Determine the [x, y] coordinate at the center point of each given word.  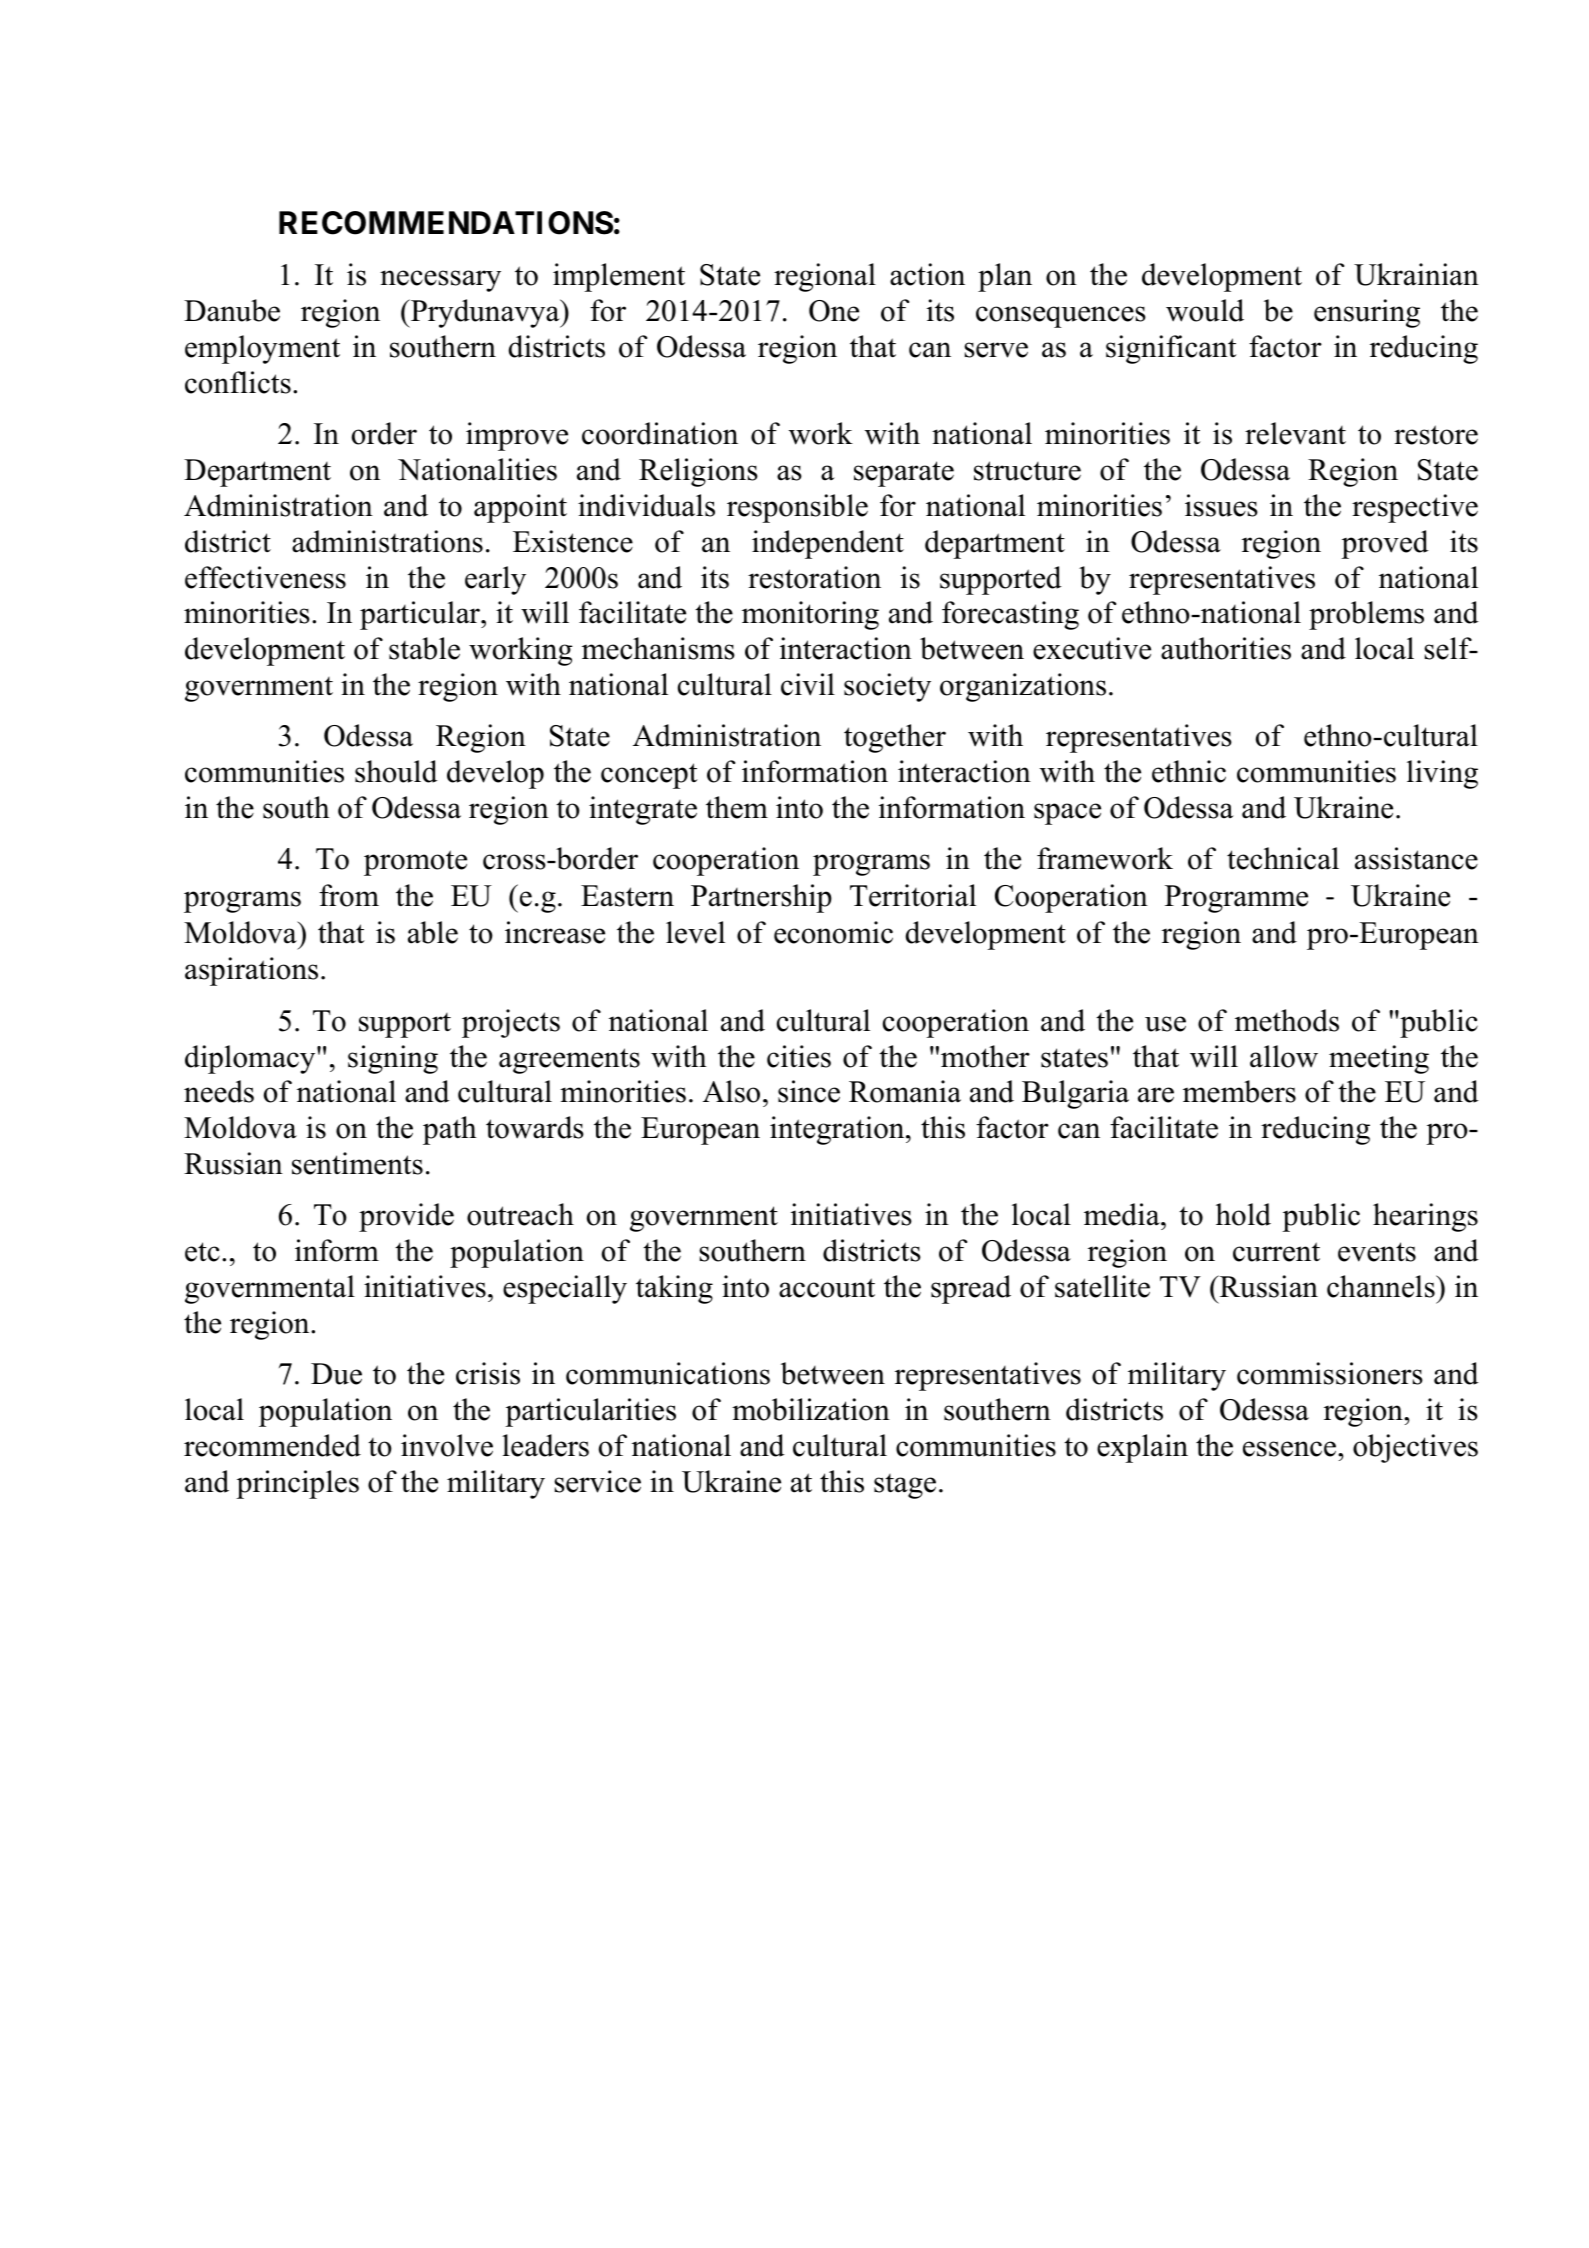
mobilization [811, 1409]
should [396, 771]
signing [393, 1059]
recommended [272, 1445]
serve [996, 350]
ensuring [1367, 313]
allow [1284, 1056]
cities [799, 1056]
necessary [440, 281]
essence [1291, 1449]
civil [808, 684]
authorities [1226, 648]
